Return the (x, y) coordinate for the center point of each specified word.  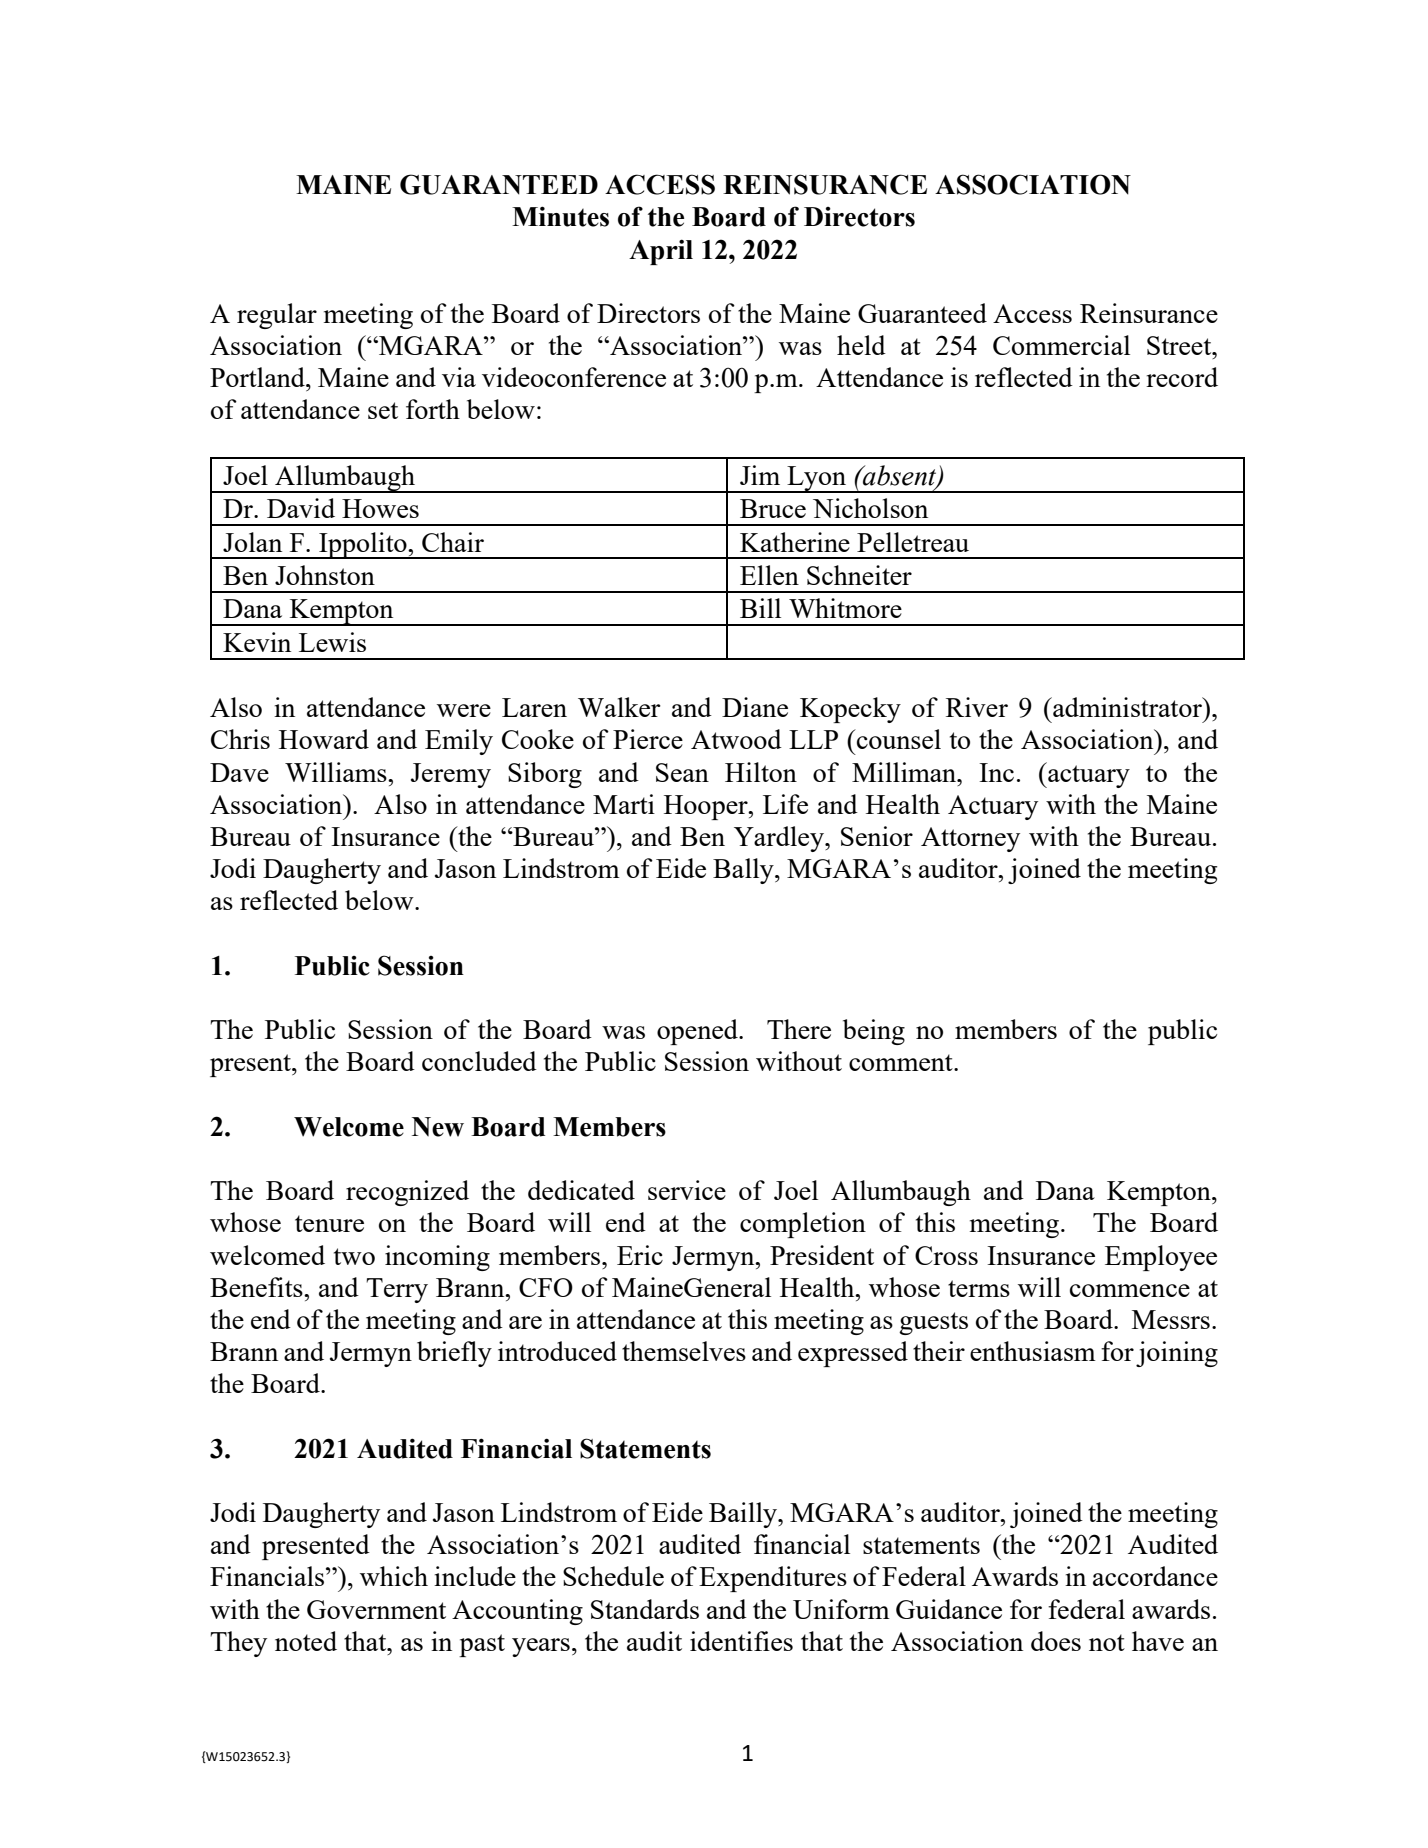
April (661, 252)
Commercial (1061, 345)
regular (277, 316)
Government (376, 1609)
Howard (324, 739)
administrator (1127, 707)
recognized (407, 1193)
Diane (755, 707)
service (687, 1190)
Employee (1161, 1258)
